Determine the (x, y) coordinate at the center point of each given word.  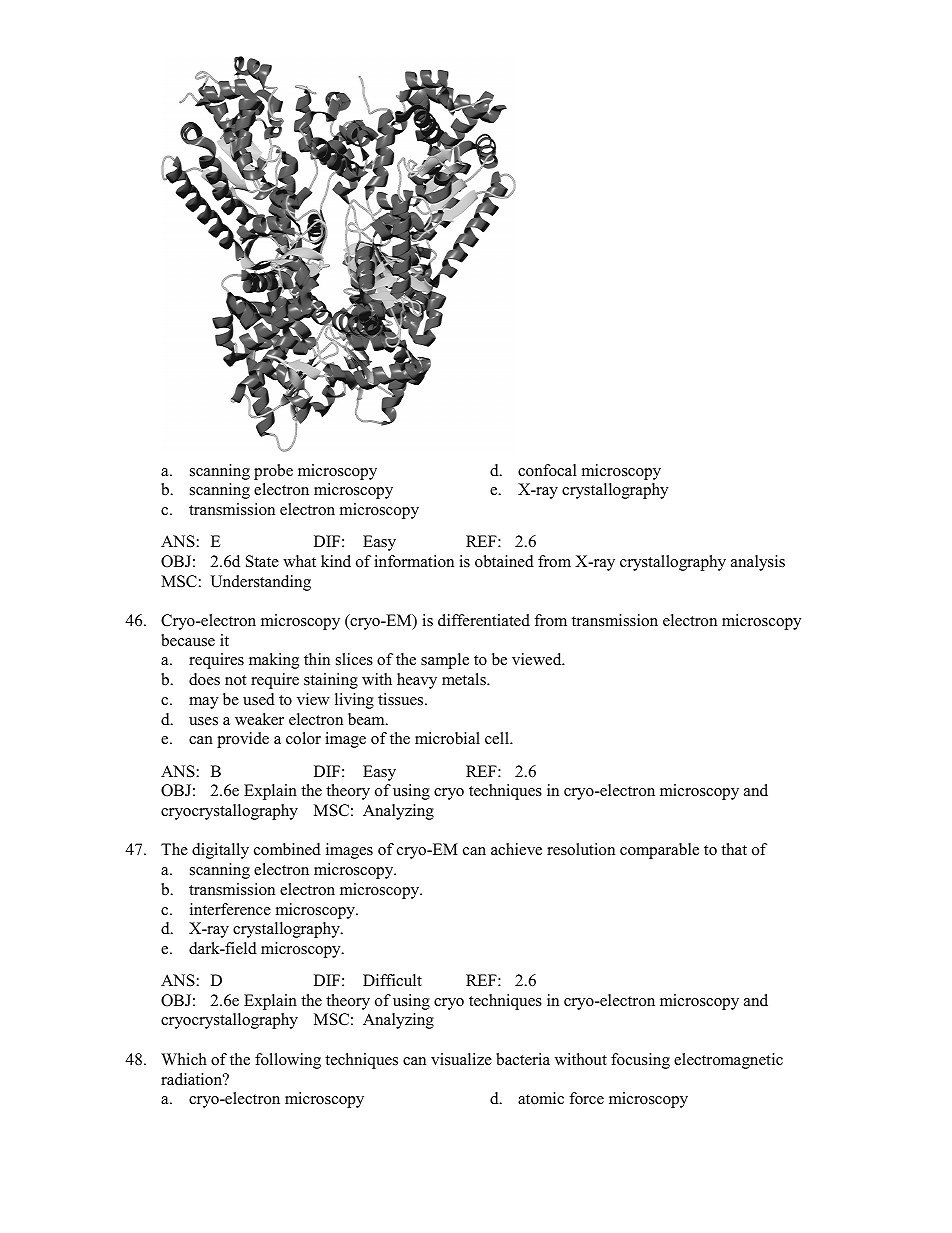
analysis (758, 563)
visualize (461, 1059)
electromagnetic (728, 1061)
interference (230, 909)
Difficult (392, 980)
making (274, 661)
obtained (504, 561)
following (288, 1061)
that (734, 849)
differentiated (484, 620)
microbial (447, 738)
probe (273, 472)
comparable (659, 851)
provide (243, 740)
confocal (547, 470)
